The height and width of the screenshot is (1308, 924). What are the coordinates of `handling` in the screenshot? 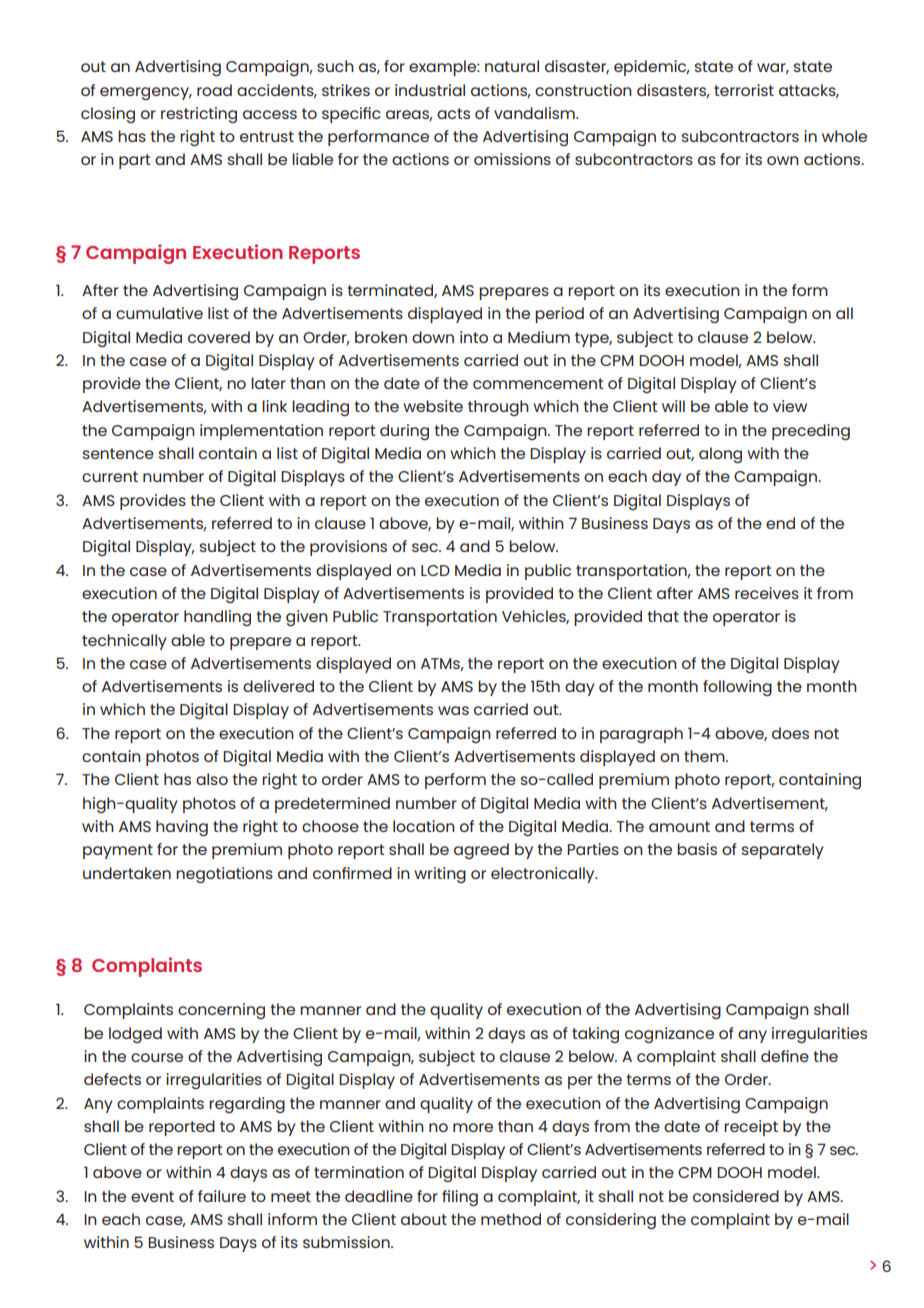 It's located at (217, 618).
